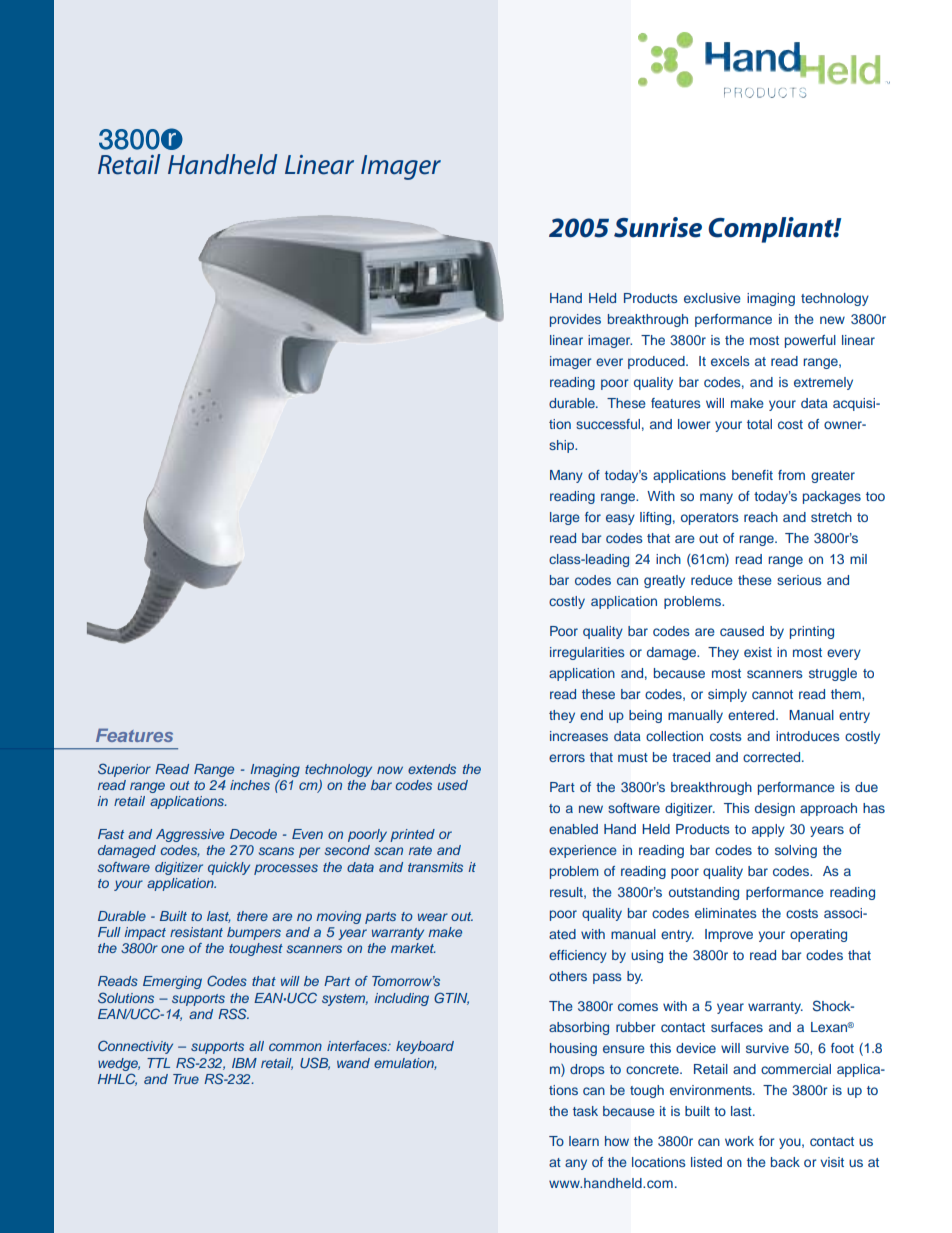  What do you see at coordinates (712, 298) in the image?
I see `exclusive` at bounding box center [712, 298].
